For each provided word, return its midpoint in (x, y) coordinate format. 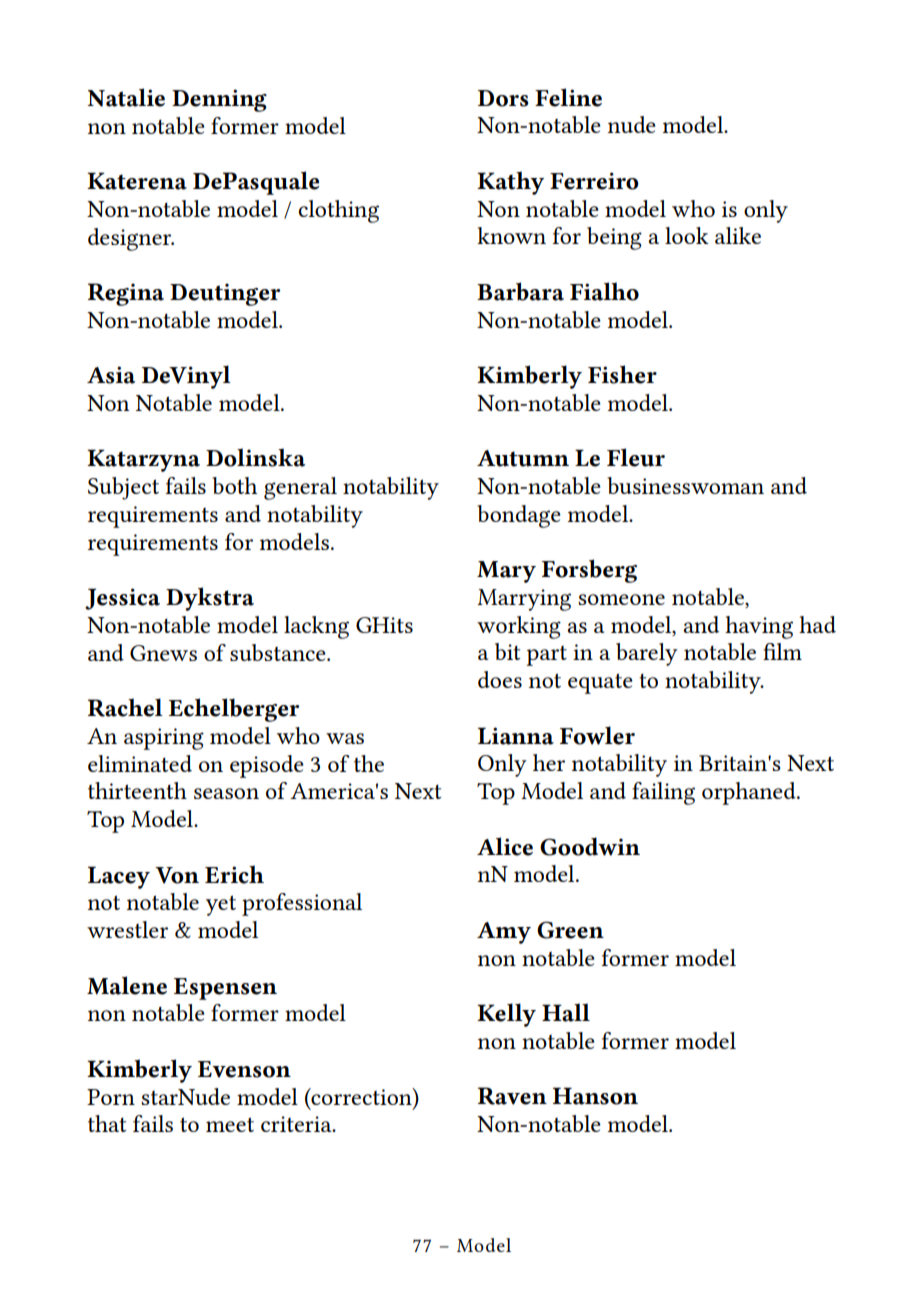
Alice (505, 846)
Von (177, 875)
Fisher (622, 374)
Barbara (520, 291)
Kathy (510, 183)
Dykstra (210, 599)
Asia (111, 375)
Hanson (595, 1096)
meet (230, 1124)
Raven (512, 1096)
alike (738, 235)
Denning (219, 100)
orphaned (750, 793)
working (519, 627)
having (759, 627)
